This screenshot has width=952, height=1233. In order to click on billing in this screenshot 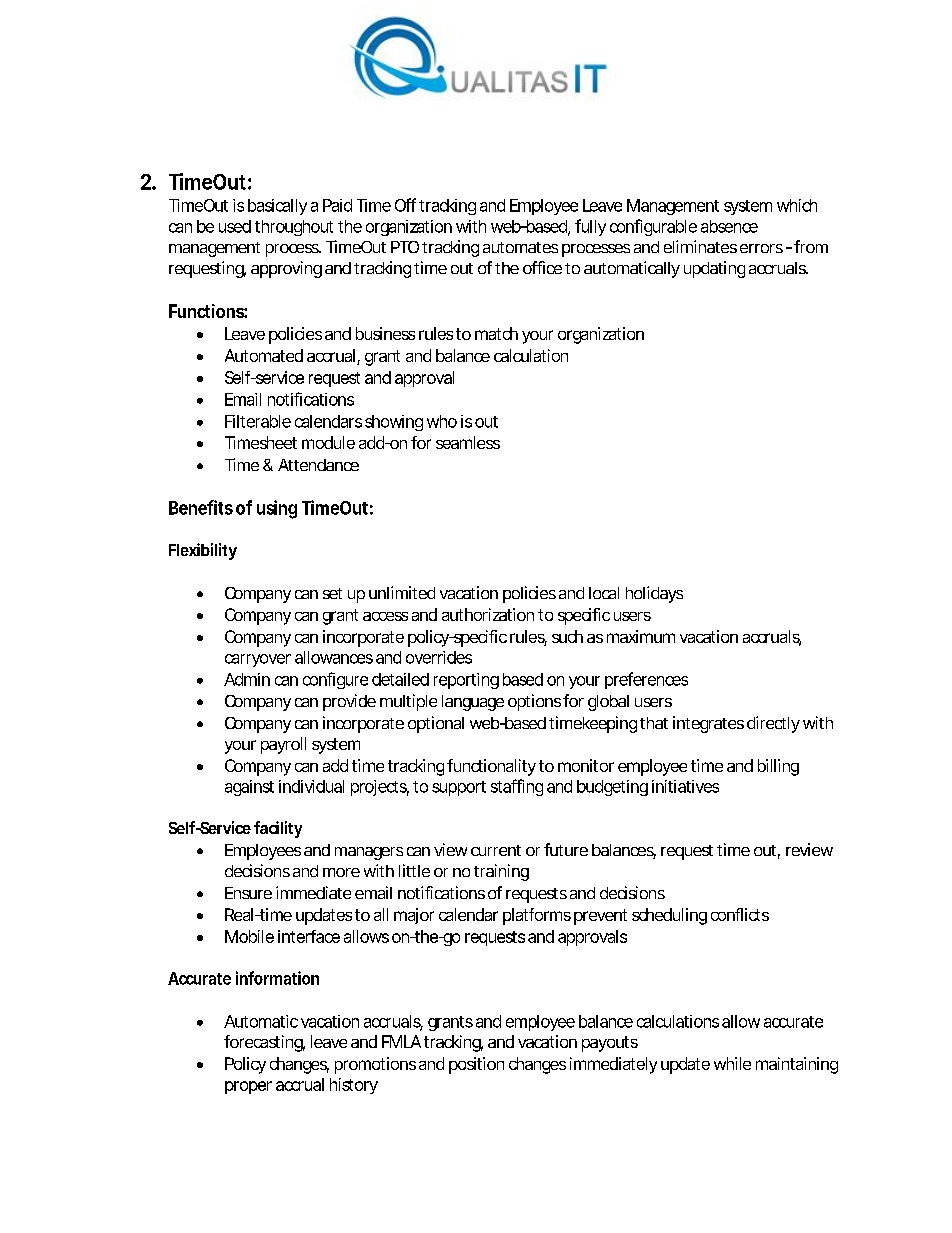, I will do `click(778, 767)`.
